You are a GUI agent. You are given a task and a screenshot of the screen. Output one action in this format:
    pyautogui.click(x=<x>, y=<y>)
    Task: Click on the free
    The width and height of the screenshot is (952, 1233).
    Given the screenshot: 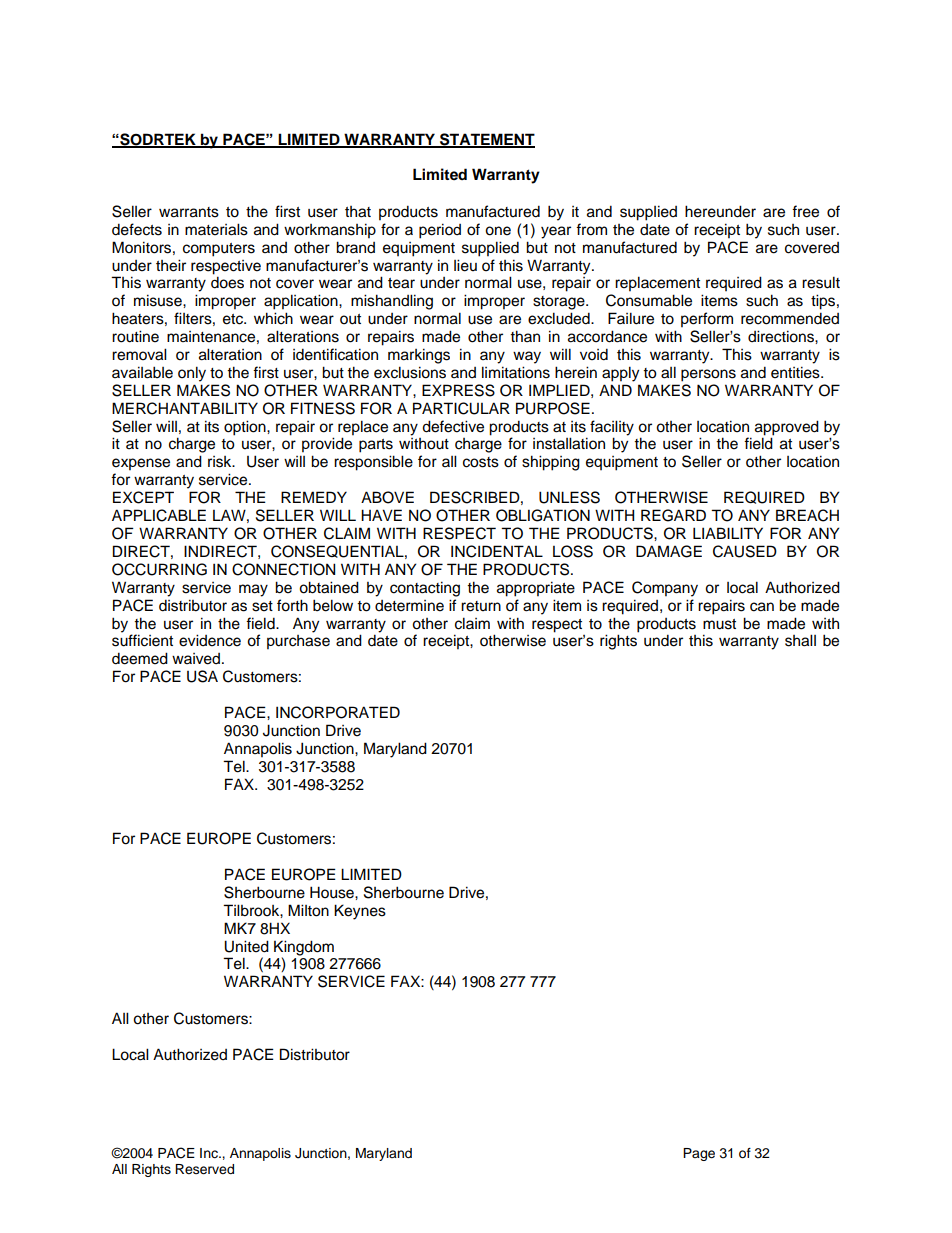 What is the action you would take?
    pyautogui.click(x=805, y=211)
